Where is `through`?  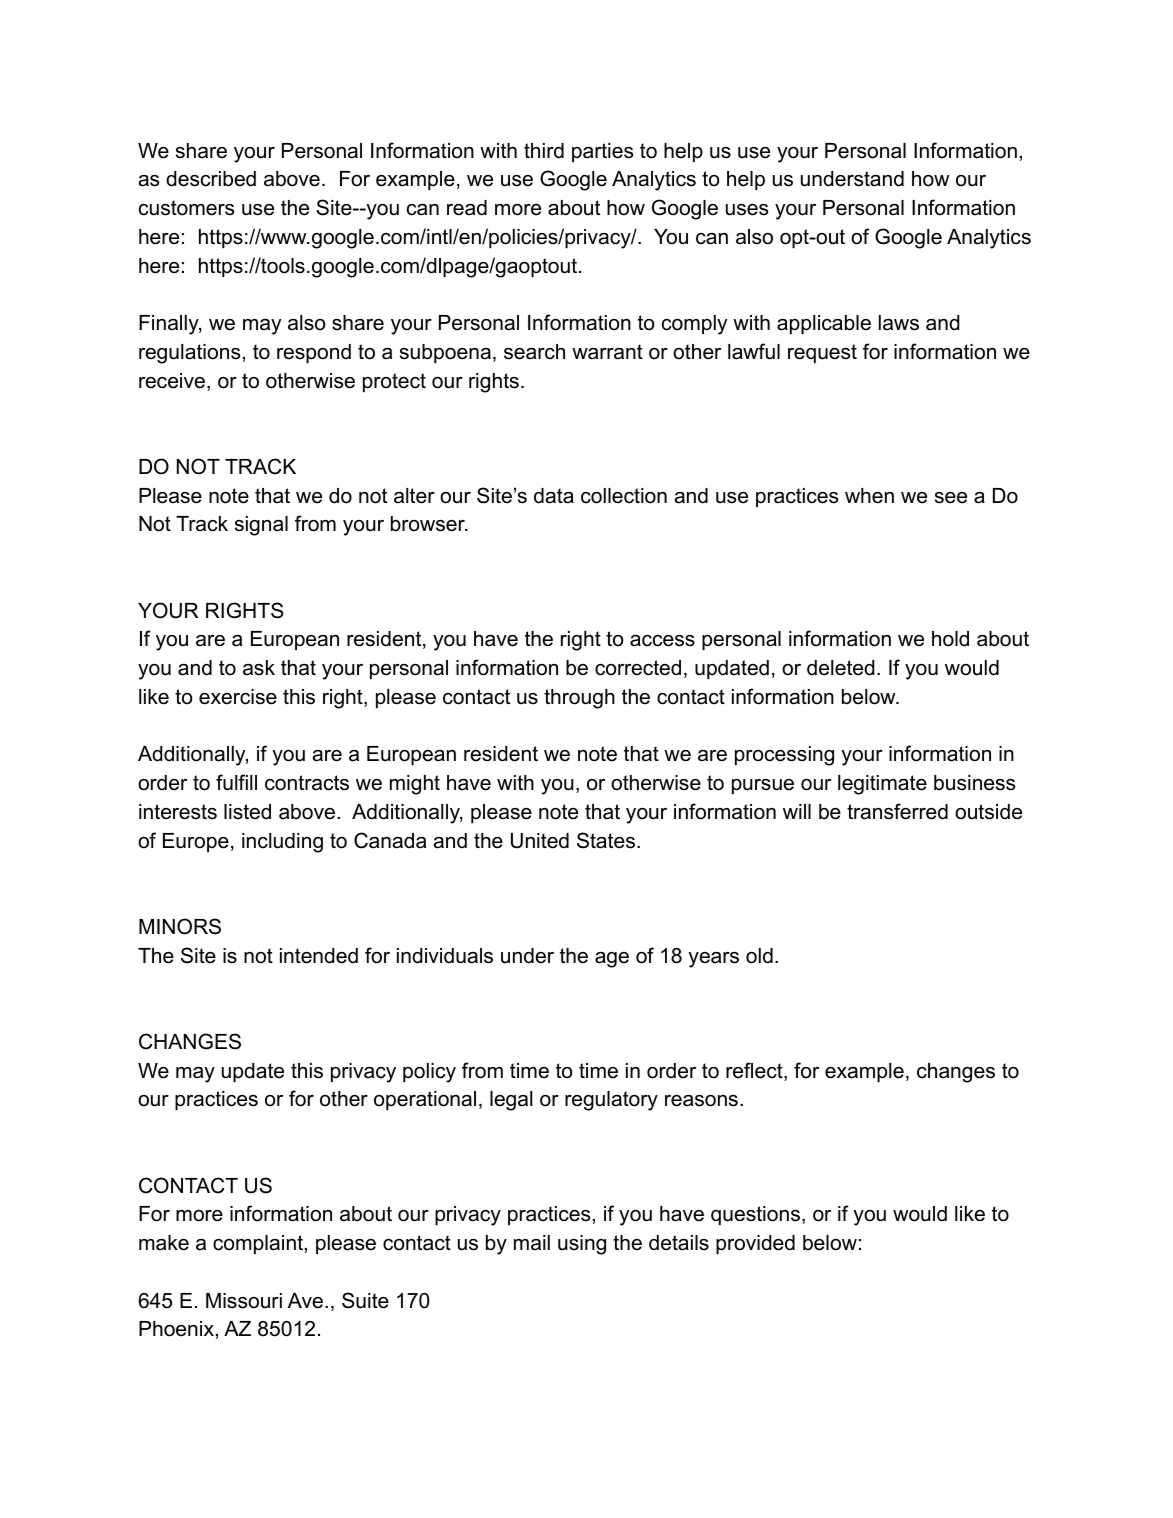 through is located at coordinates (579, 699).
